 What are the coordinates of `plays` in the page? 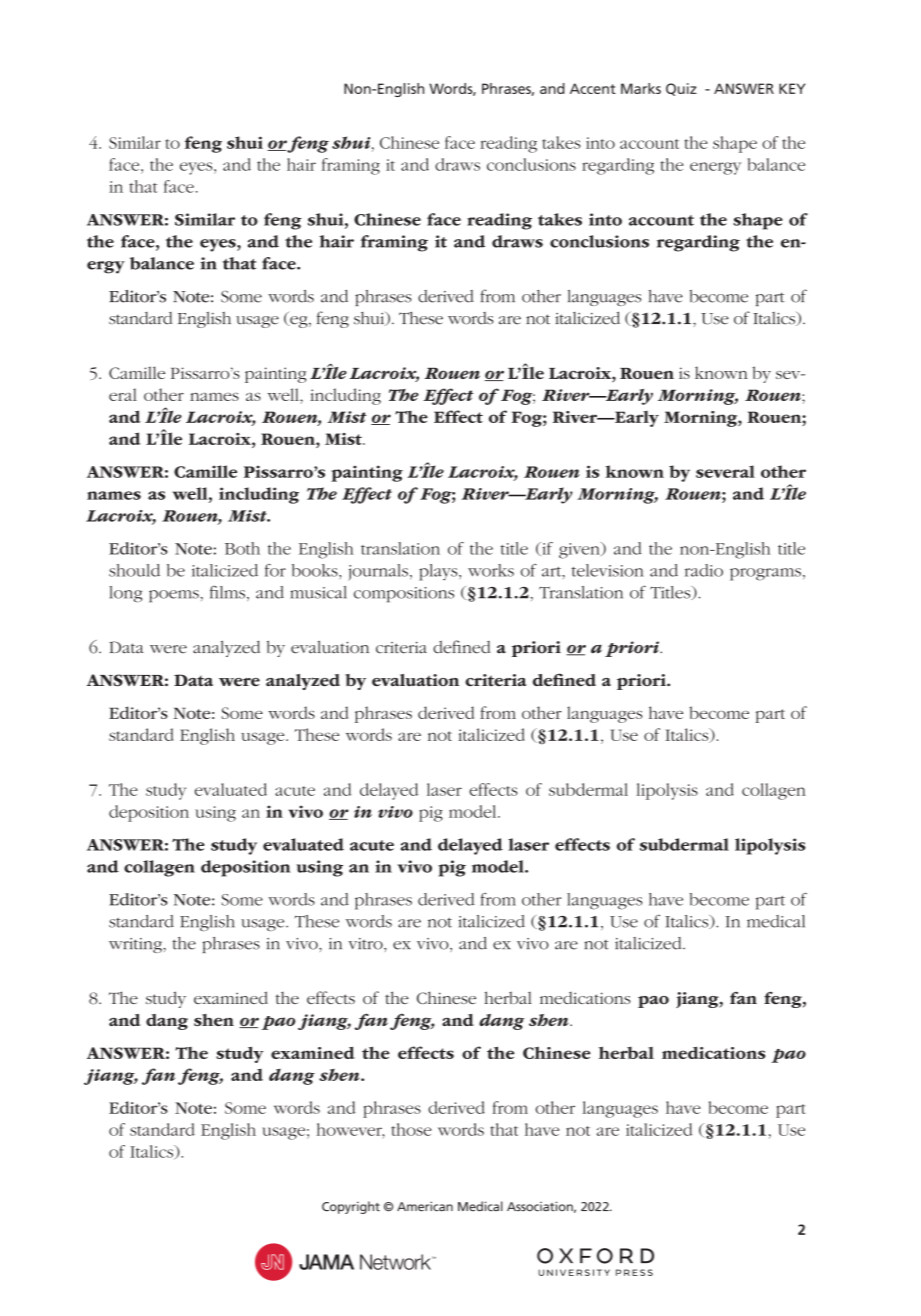 It's located at (439, 572).
